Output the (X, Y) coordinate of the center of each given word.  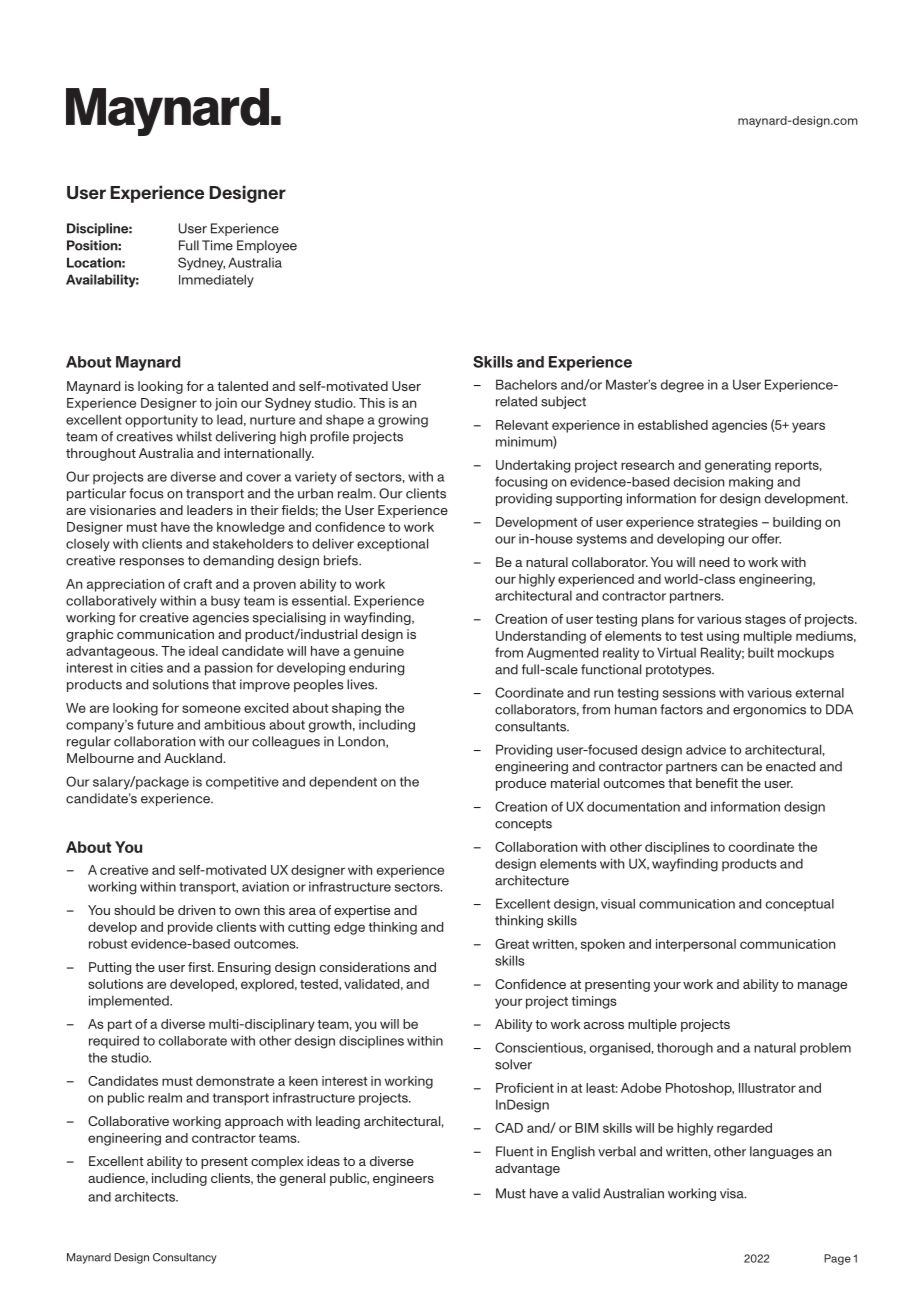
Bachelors (526, 384)
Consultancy (185, 1258)
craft (198, 584)
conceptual (800, 905)
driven (196, 910)
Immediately (216, 281)
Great (512, 944)
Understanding (541, 637)
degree (682, 386)
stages (765, 621)
